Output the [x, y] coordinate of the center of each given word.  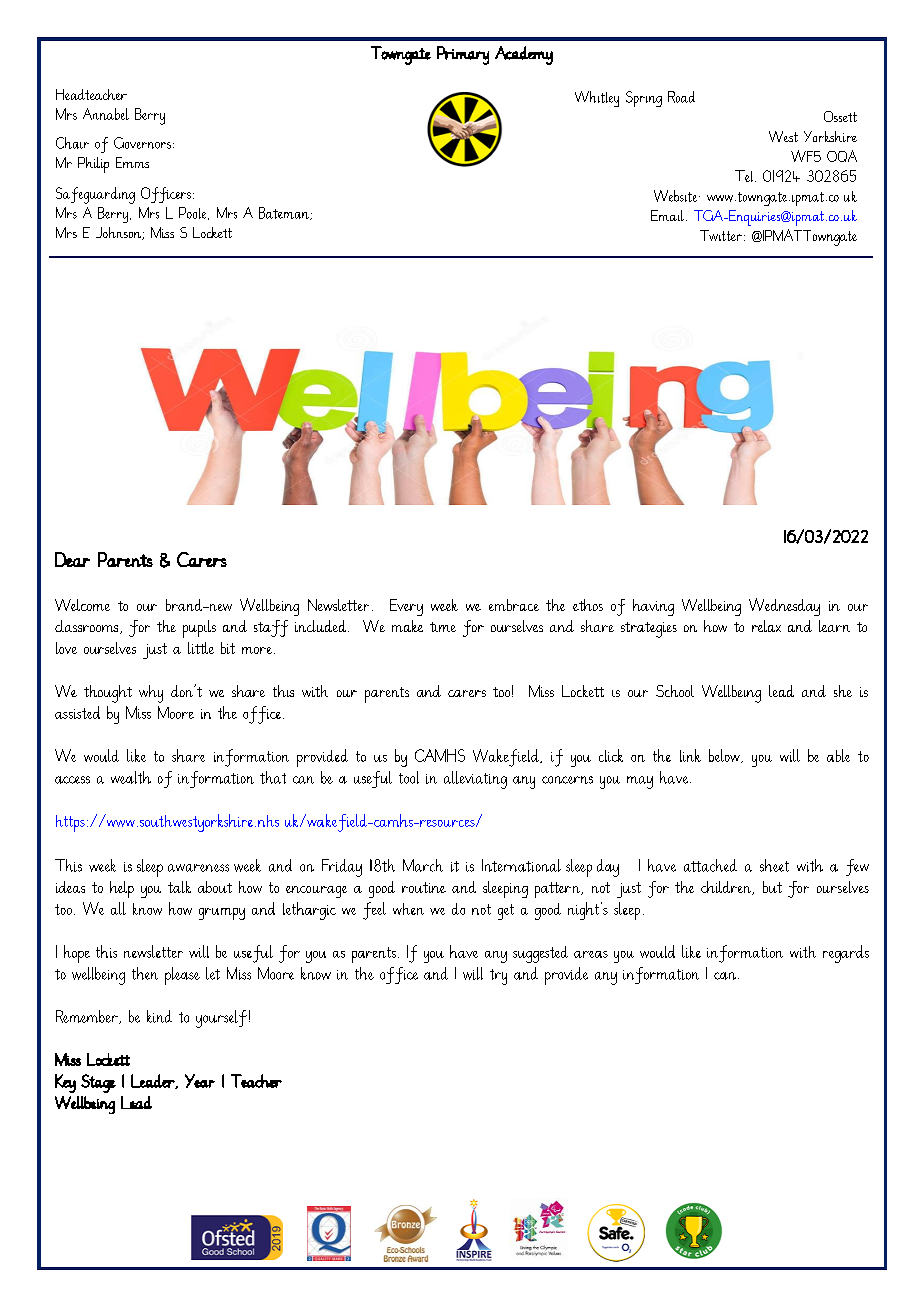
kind [159, 1016]
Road [681, 97]
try [498, 977]
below [725, 756]
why [151, 694]
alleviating [475, 780]
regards [846, 954]
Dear [72, 559]
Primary [463, 55]
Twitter [722, 235]
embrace [514, 605]
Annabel [106, 114]
